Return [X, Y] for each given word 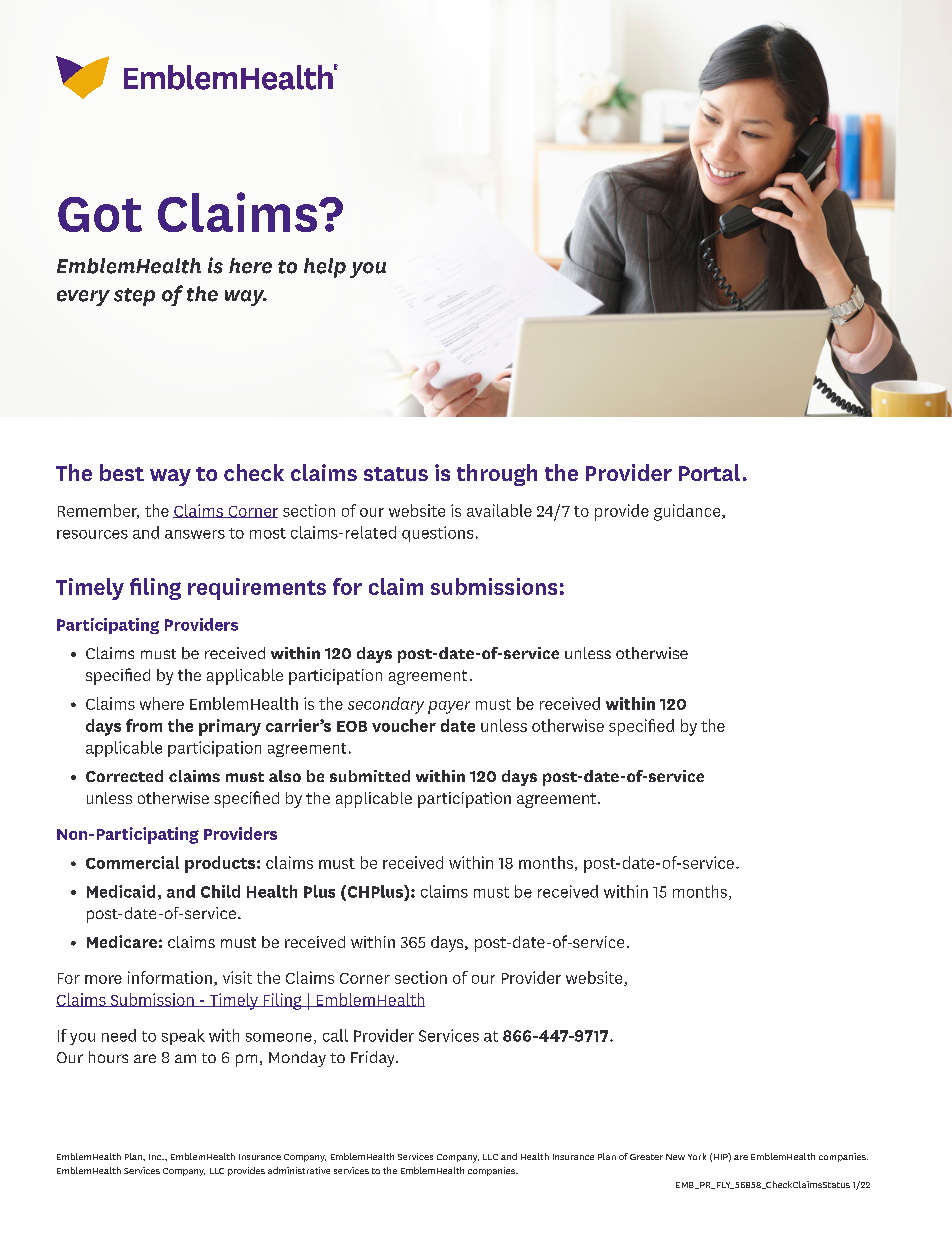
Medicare [122, 941]
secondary [386, 705]
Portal [709, 472]
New [675, 1157]
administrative [299, 1170]
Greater [646, 1157]
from [144, 725]
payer [449, 707]
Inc [156, 1157]
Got [100, 214]
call [335, 1035]
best [122, 472]
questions [437, 534]
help [325, 268]
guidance [688, 512]
